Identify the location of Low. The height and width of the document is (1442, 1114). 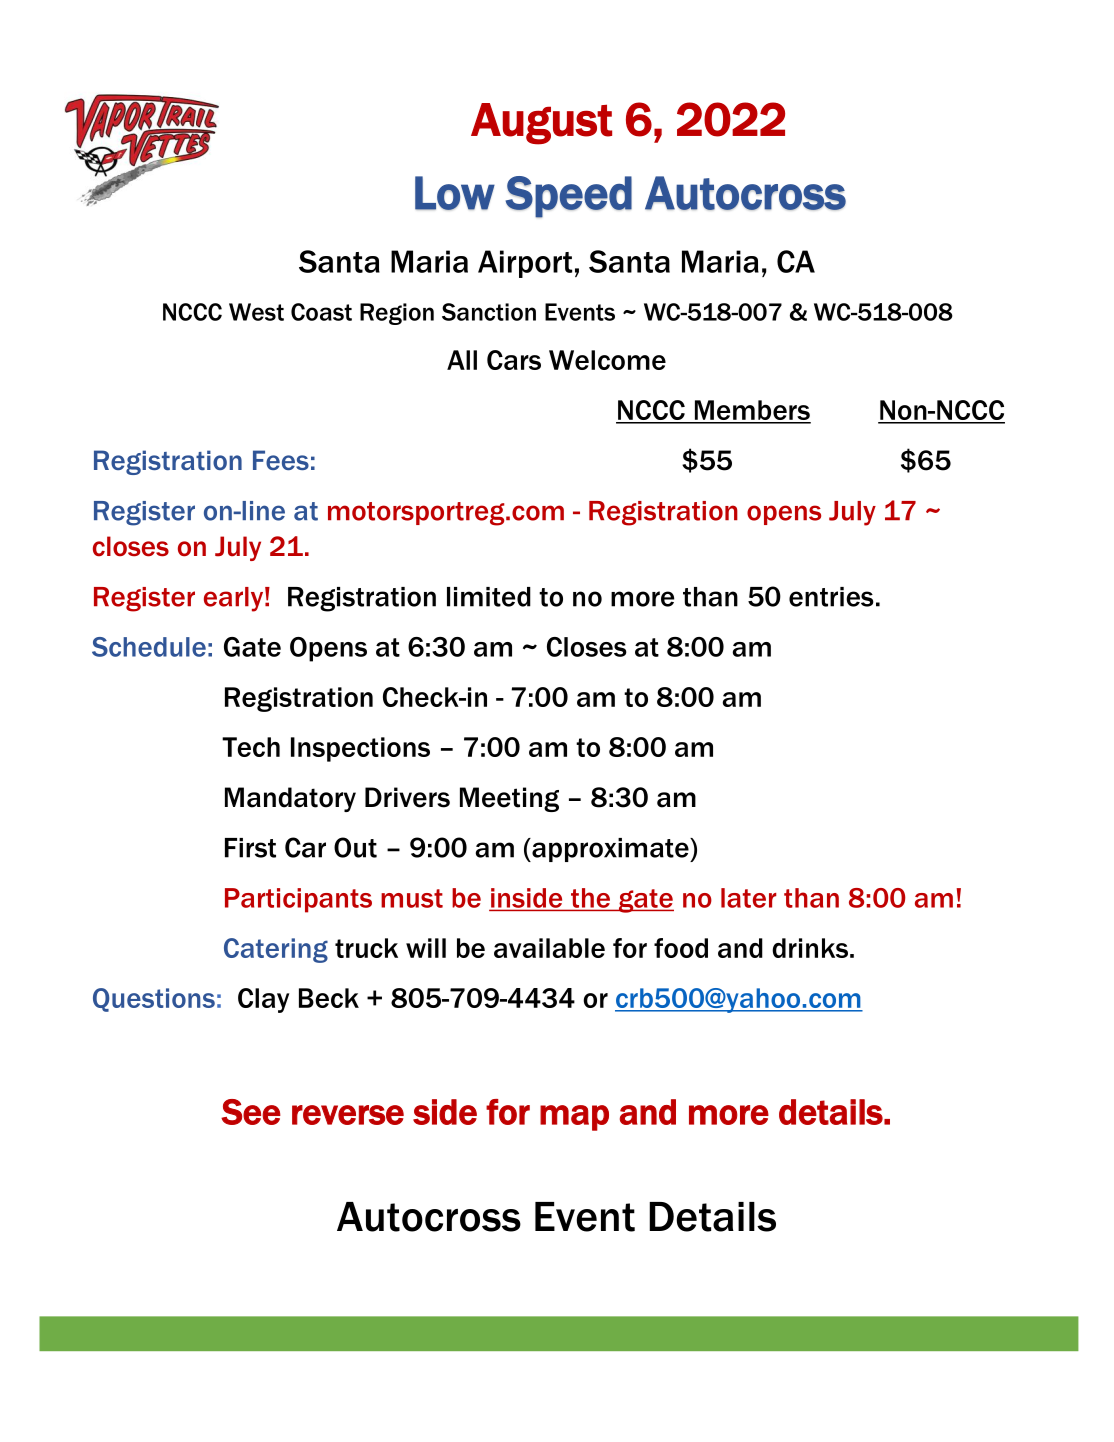
(455, 193).
